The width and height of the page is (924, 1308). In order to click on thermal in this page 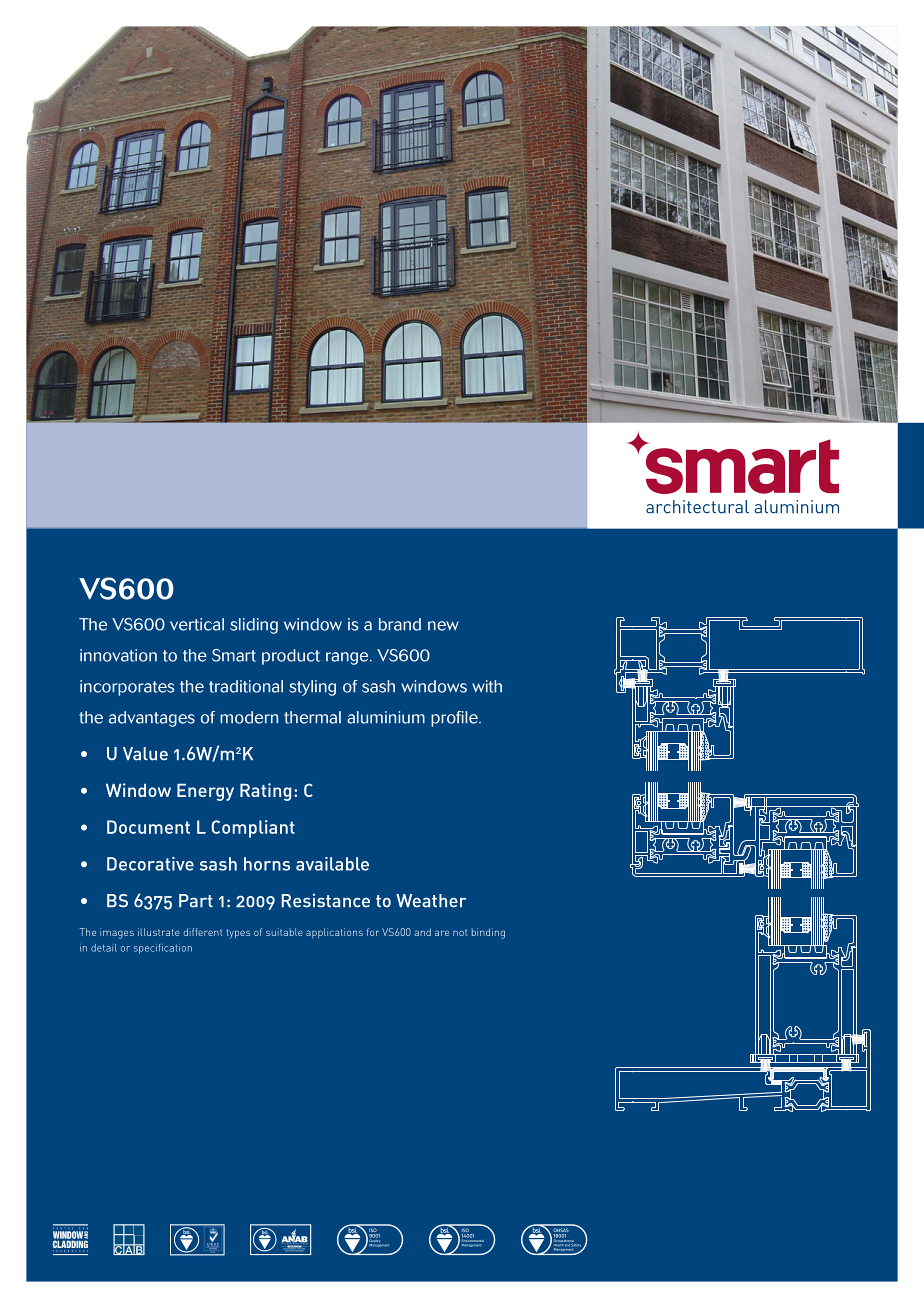, I will do `click(312, 717)`.
